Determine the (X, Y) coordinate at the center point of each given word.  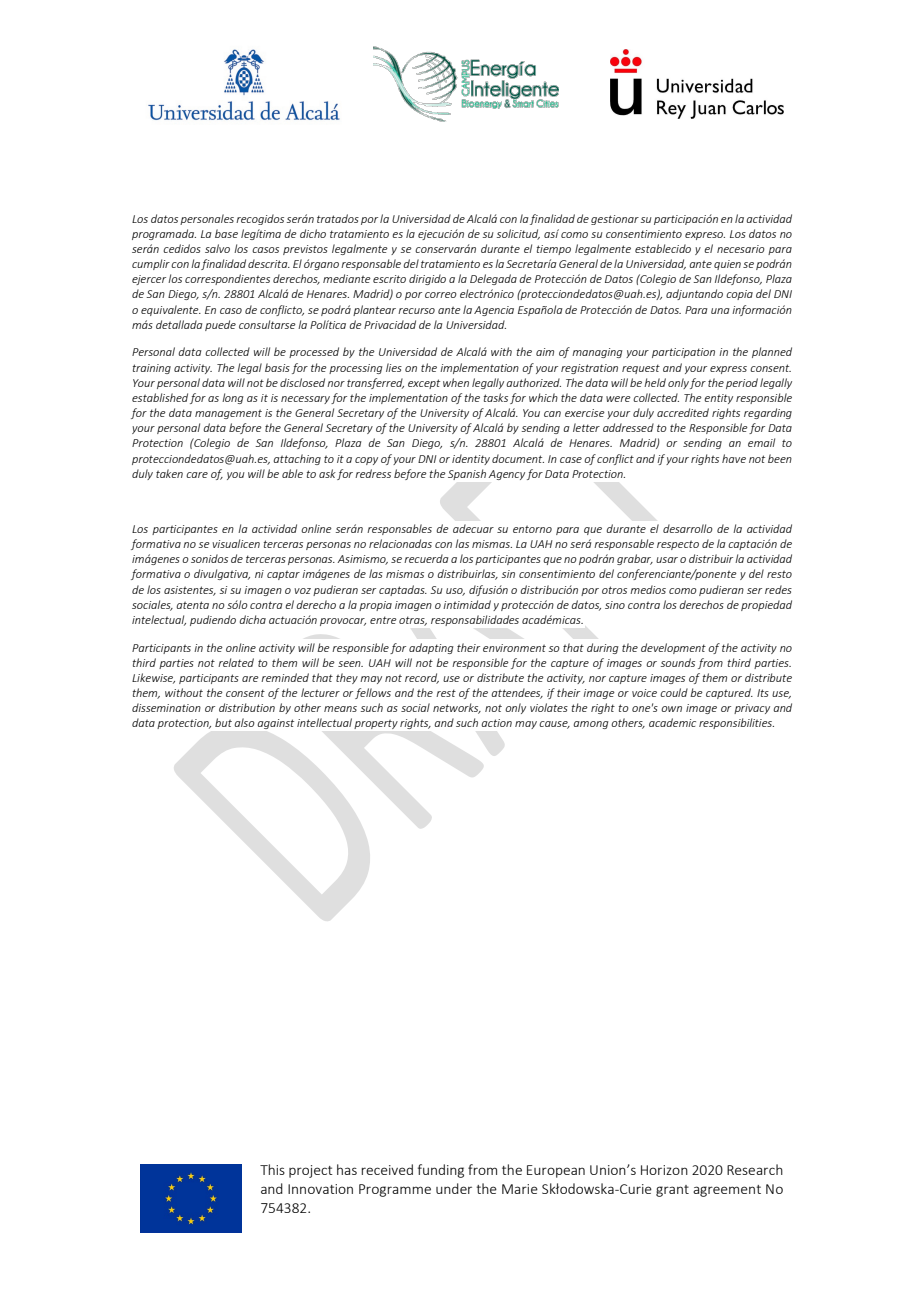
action (496, 723)
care (197, 475)
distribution (247, 707)
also (244, 722)
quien (727, 265)
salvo (217, 248)
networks (457, 708)
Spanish (467, 474)
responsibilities (736, 723)
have (734, 458)
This (272, 1169)
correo (441, 295)
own (671, 709)
